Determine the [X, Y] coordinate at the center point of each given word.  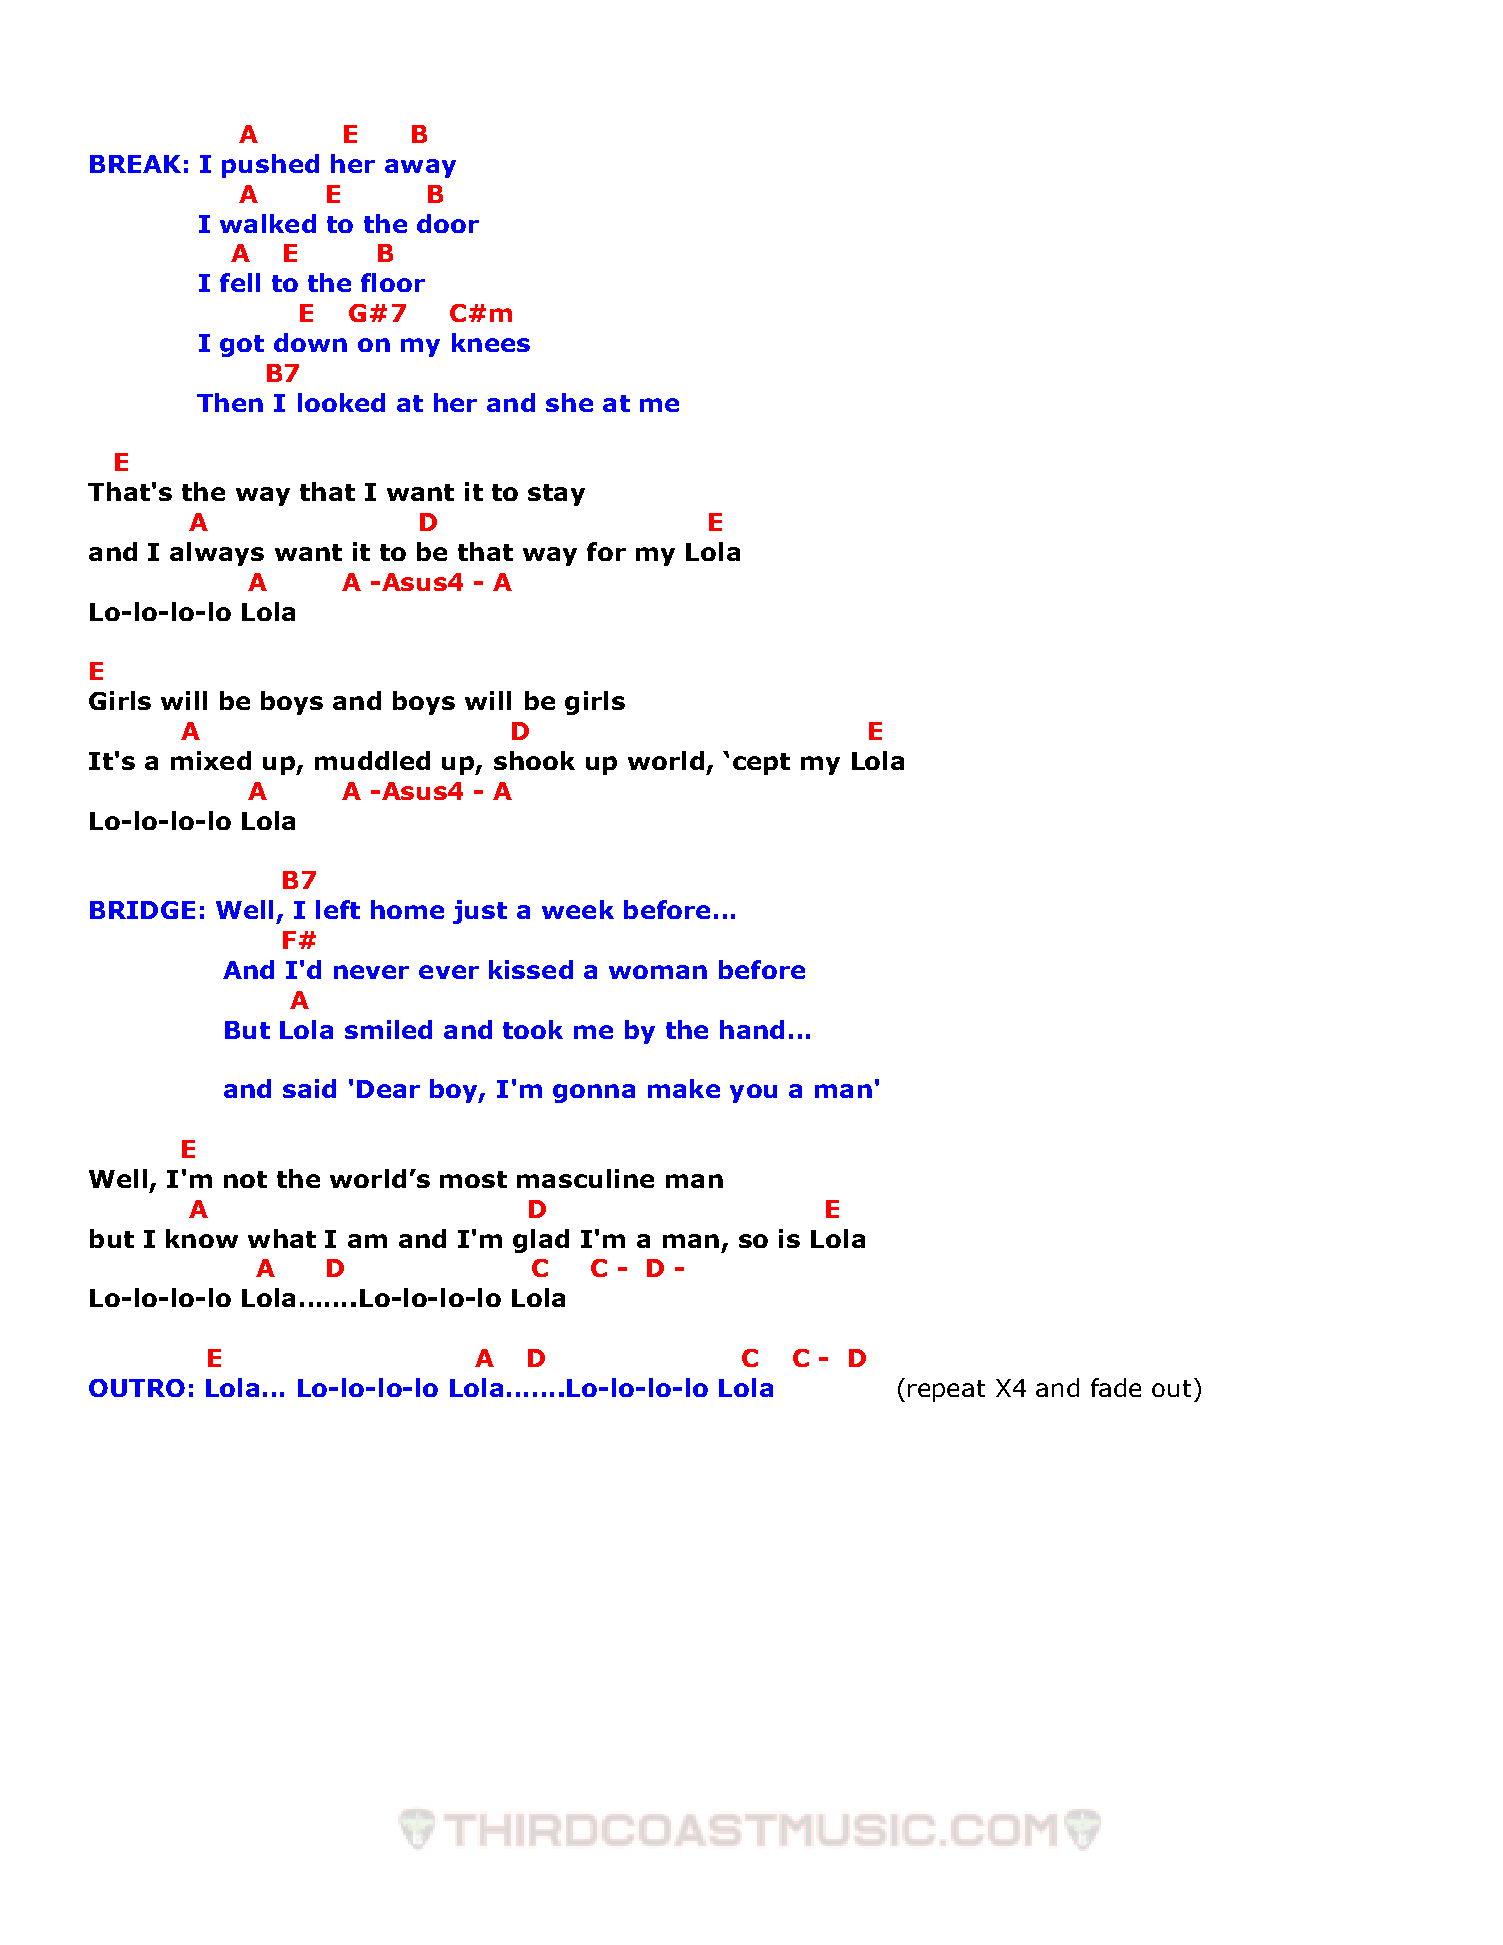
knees [491, 342]
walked [268, 223]
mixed [211, 760]
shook [534, 760]
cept [761, 764]
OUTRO [137, 1388]
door [448, 223]
